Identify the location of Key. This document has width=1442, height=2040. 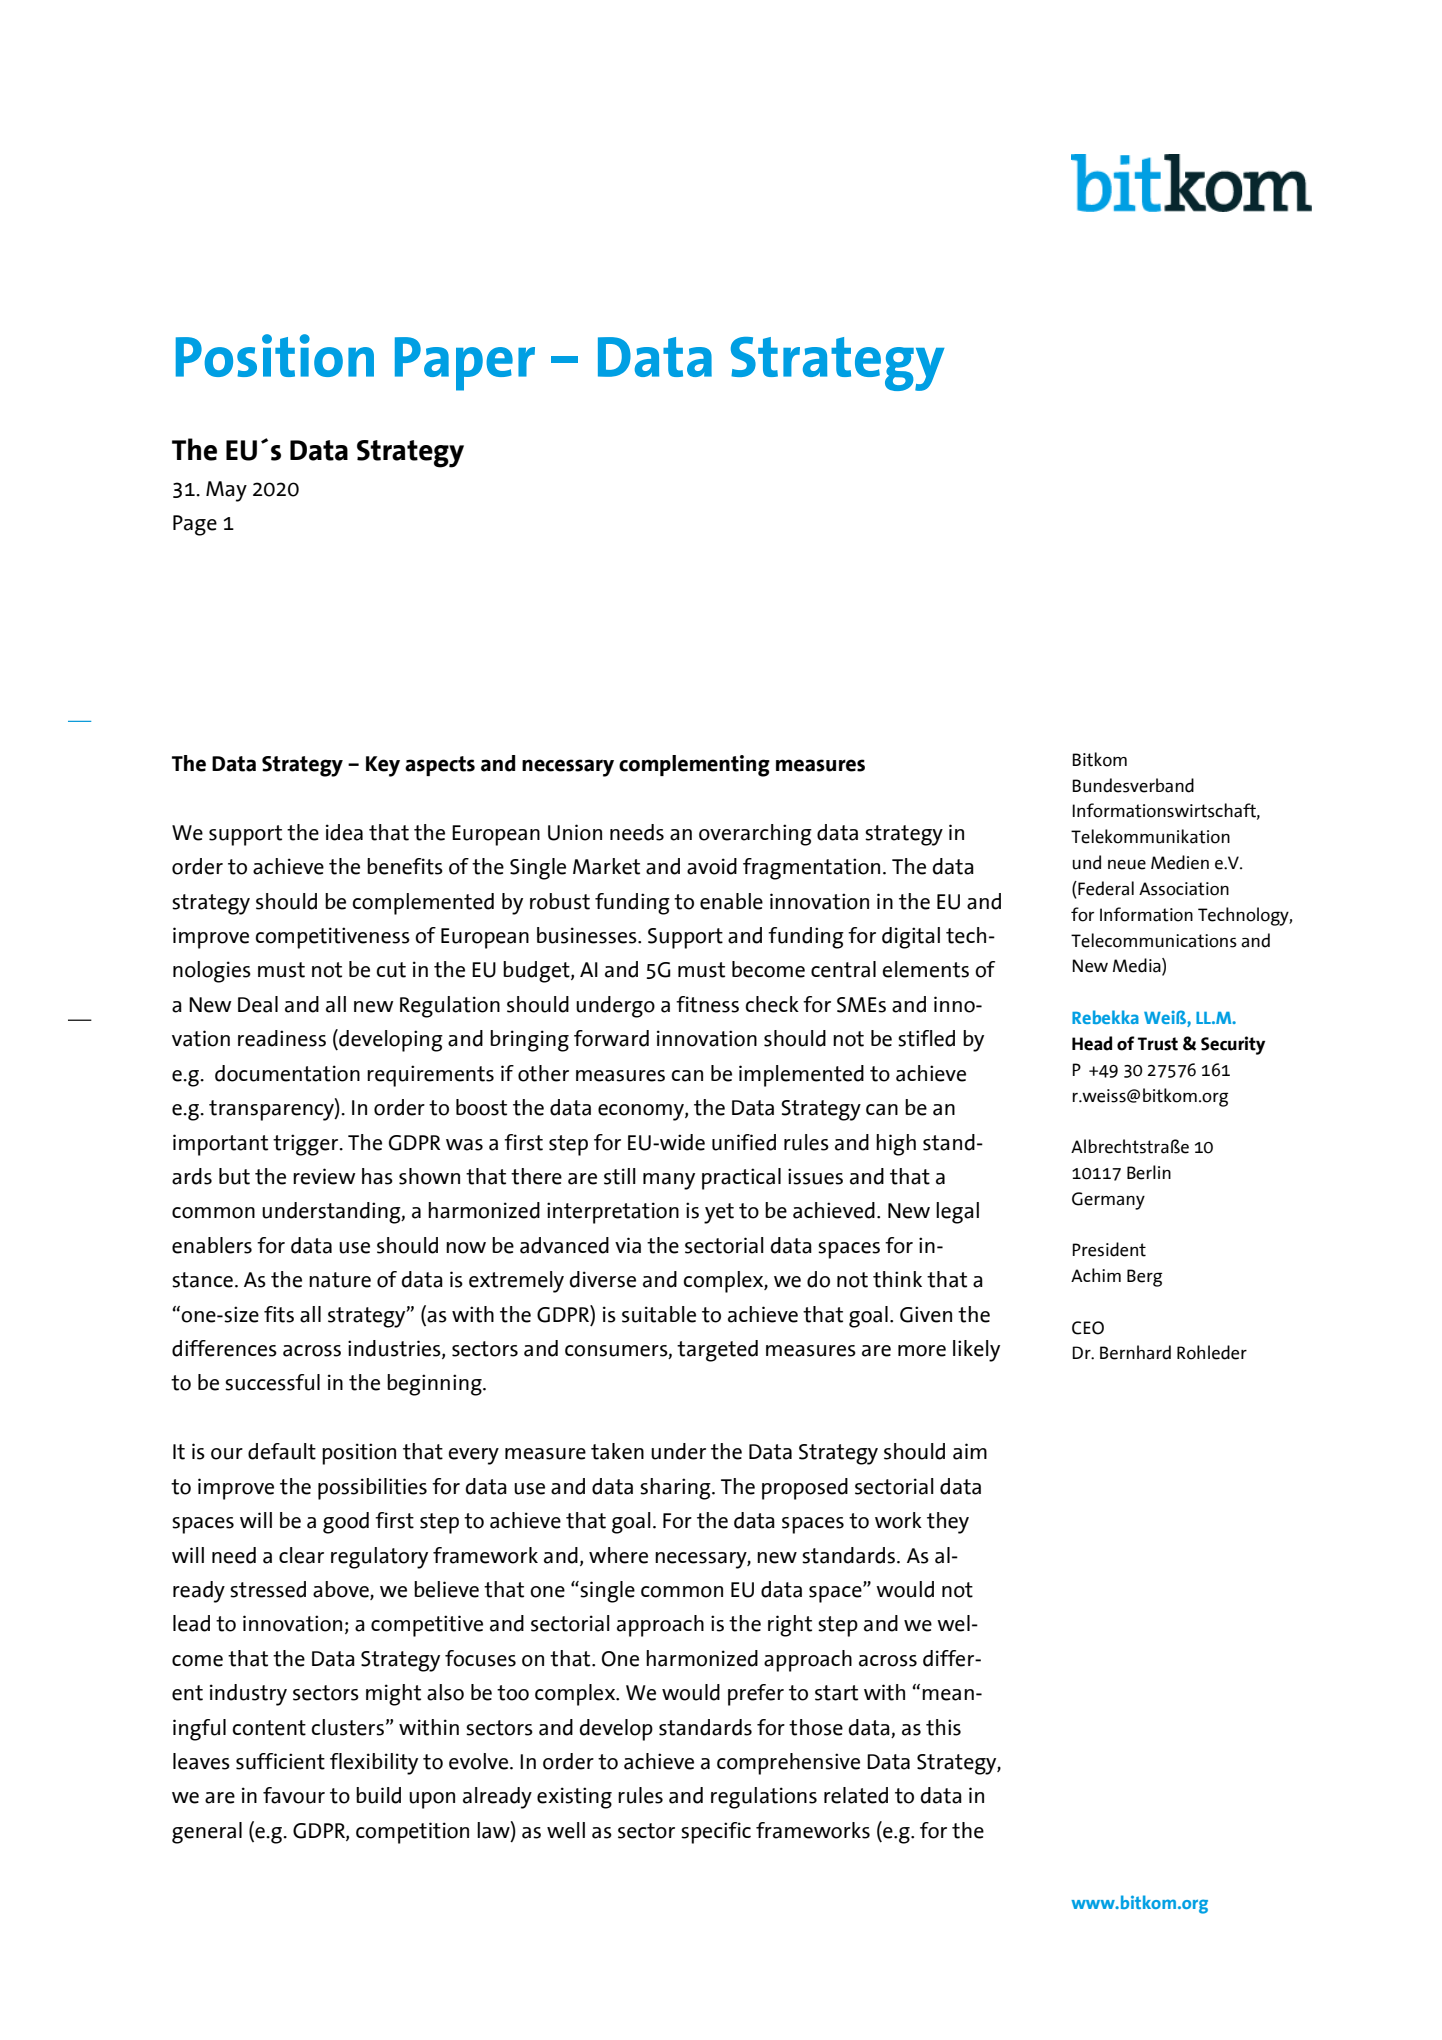
(383, 766).
